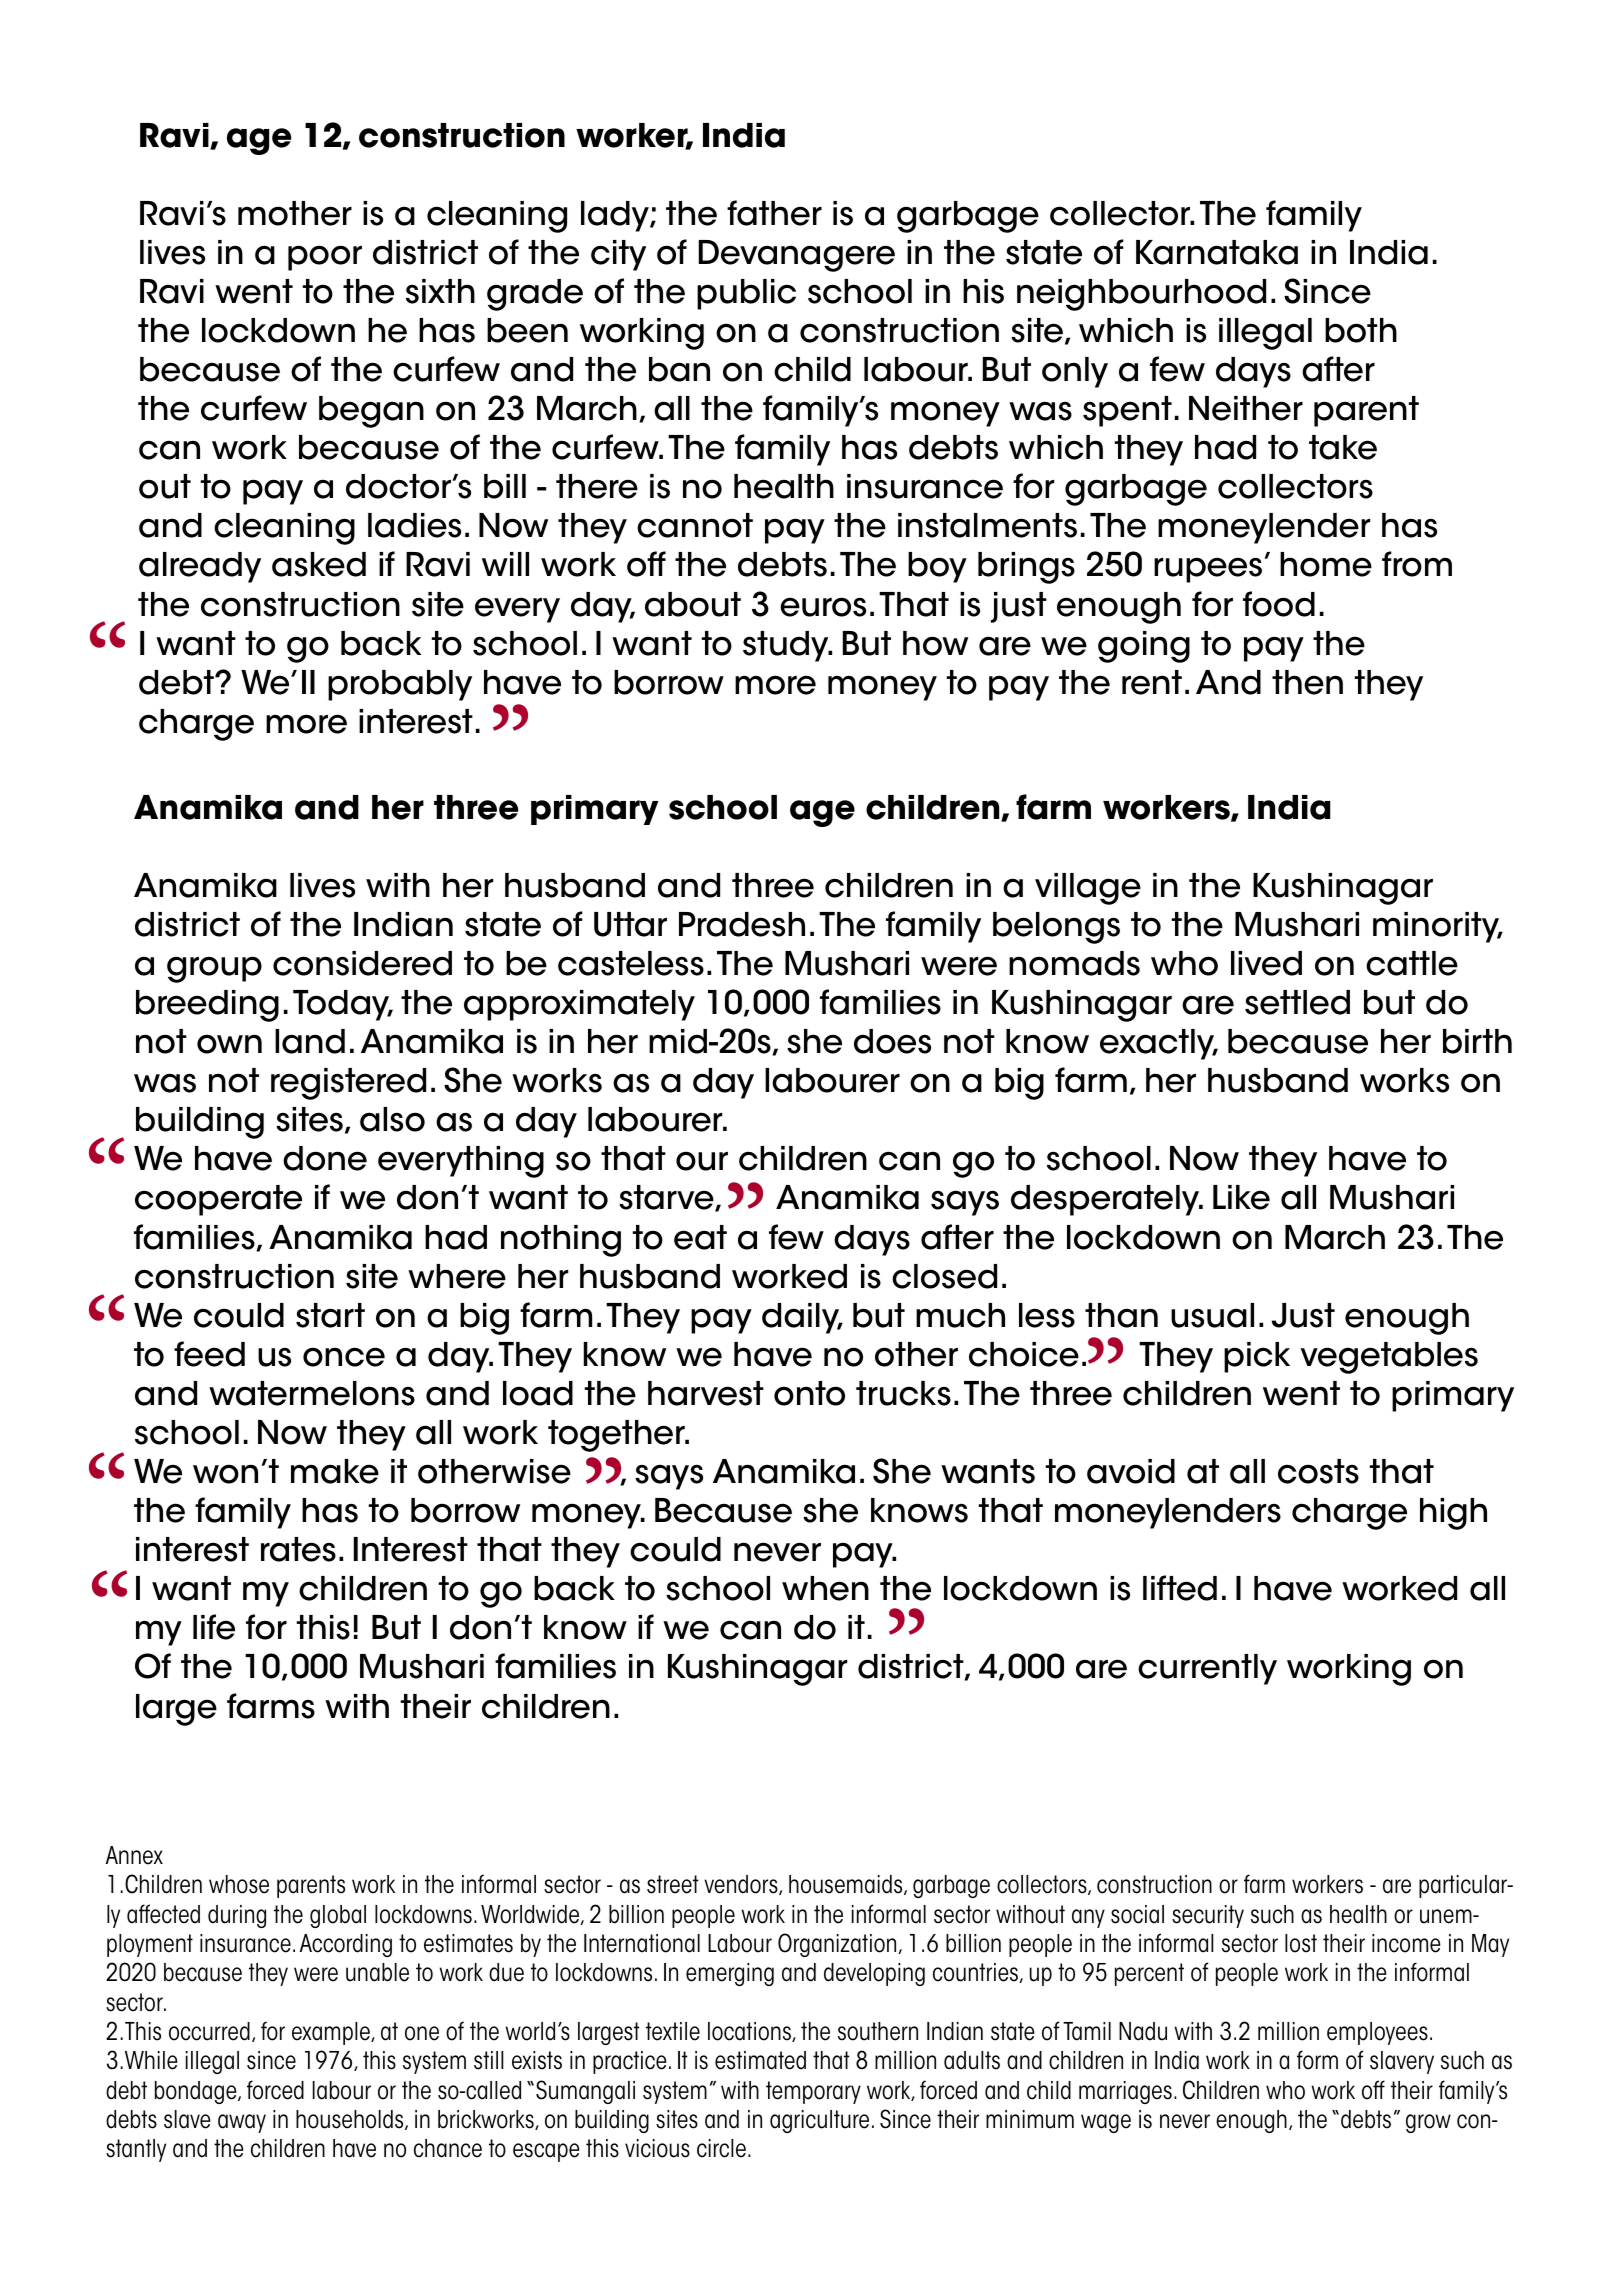  I want to click on costs, so click(1318, 1471).
